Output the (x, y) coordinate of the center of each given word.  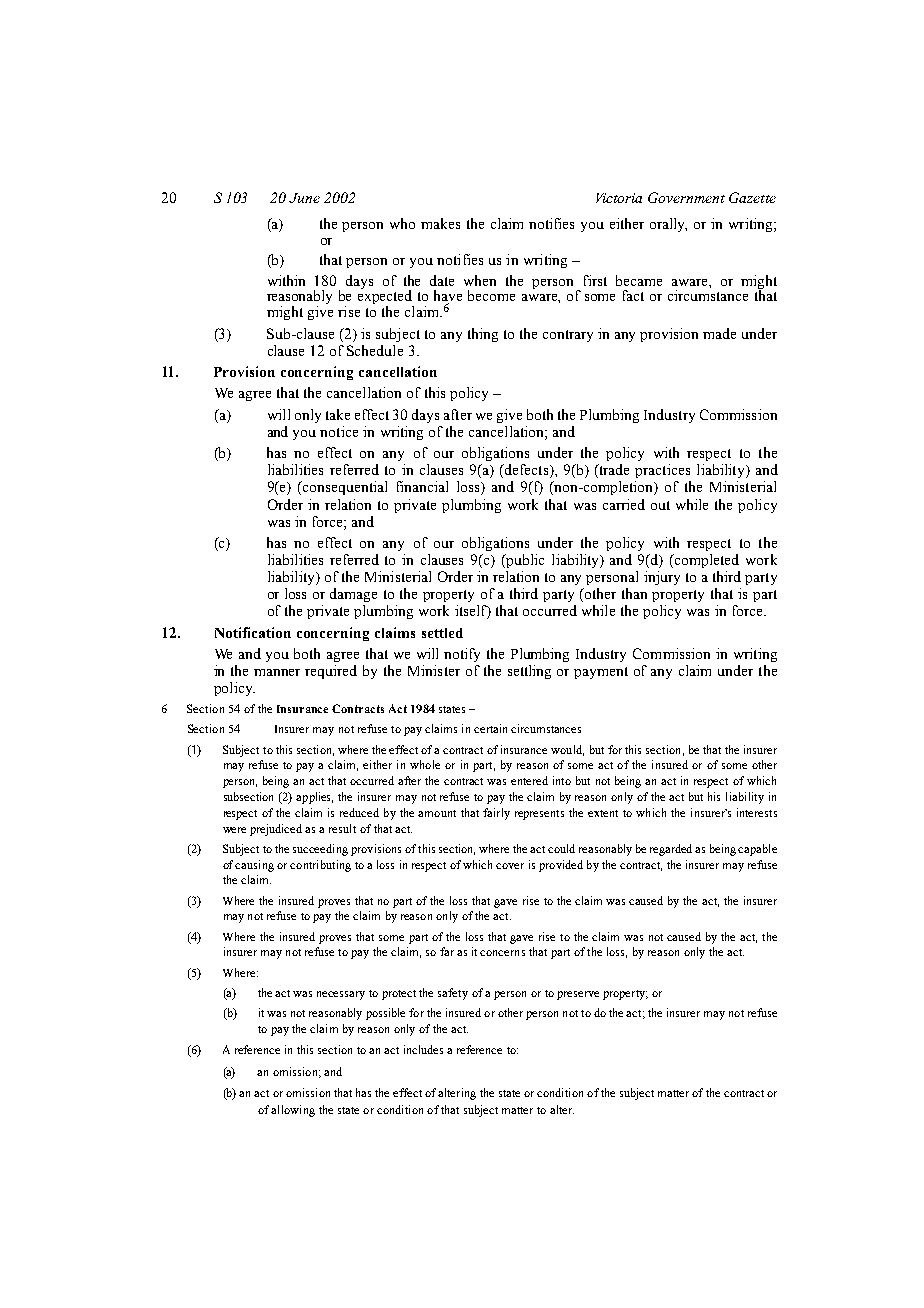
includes (423, 1049)
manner (277, 672)
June (304, 198)
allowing (293, 1111)
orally (668, 225)
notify (462, 655)
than (634, 593)
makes (440, 223)
